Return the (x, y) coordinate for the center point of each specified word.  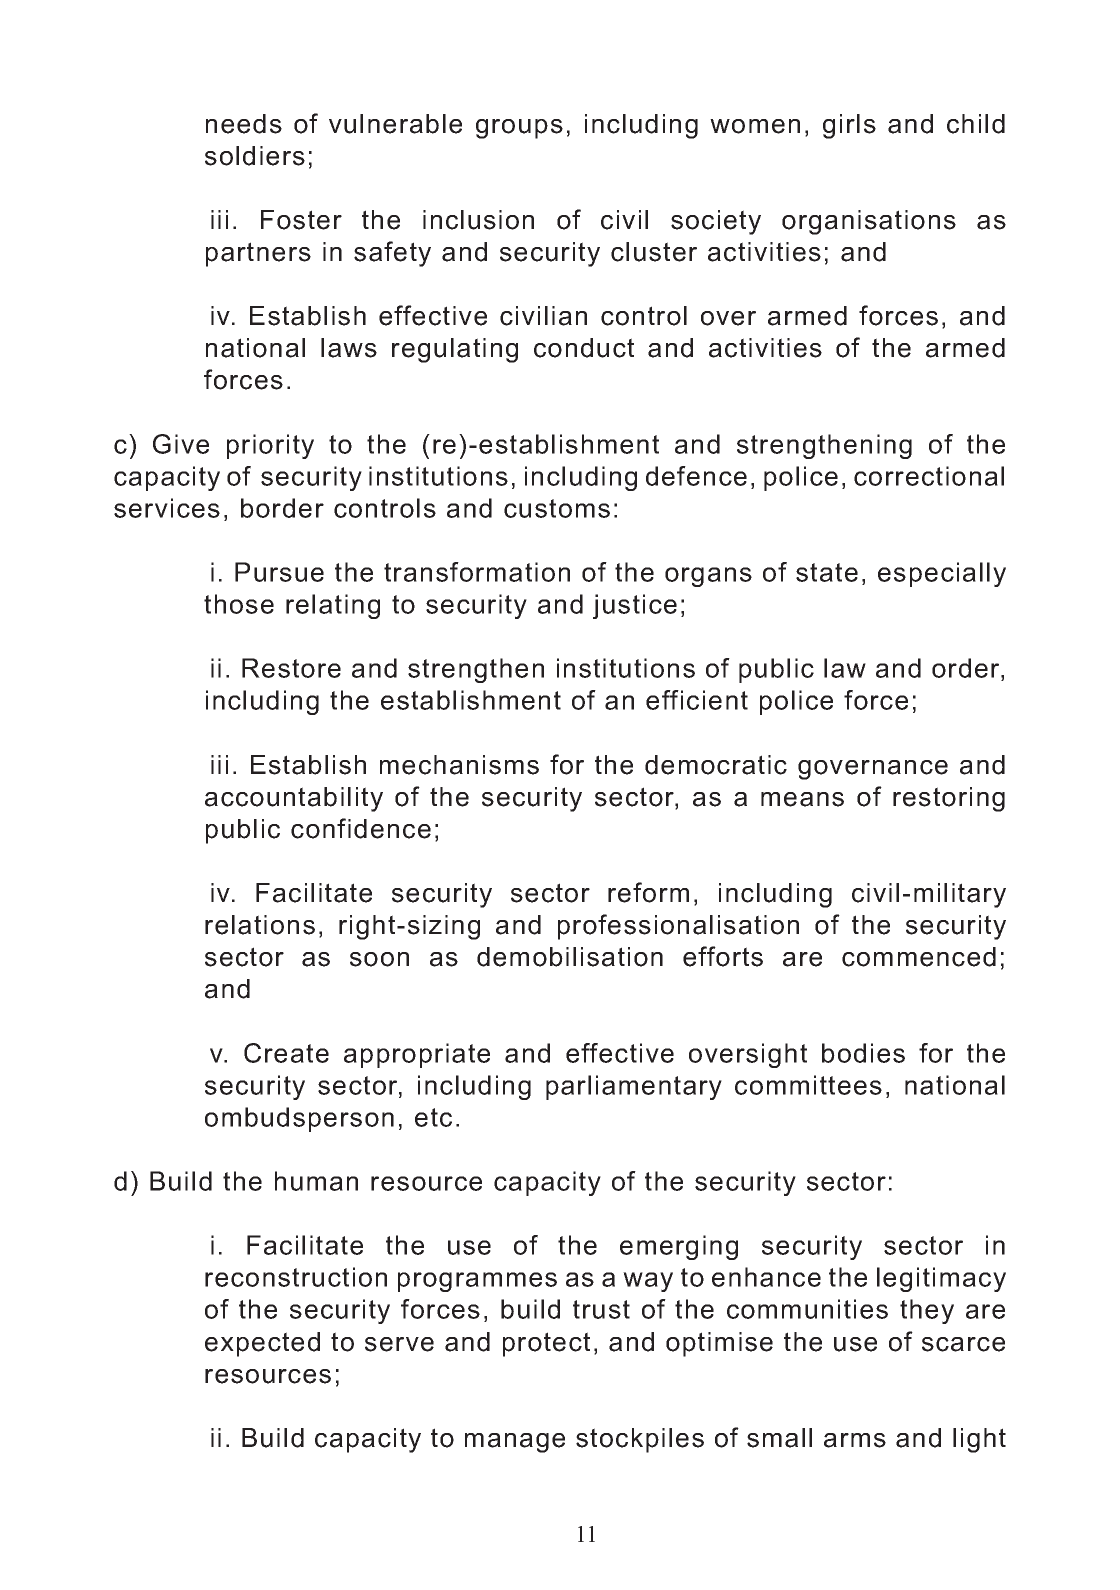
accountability (294, 799)
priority (270, 446)
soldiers (255, 156)
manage (515, 1443)
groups (519, 129)
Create (286, 1053)
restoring (949, 799)
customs (557, 508)
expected (262, 1344)
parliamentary (634, 1087)
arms (855, 1440)
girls (849, 126)
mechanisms (459, 765)
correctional (929, 476)
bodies (863, 1053)
